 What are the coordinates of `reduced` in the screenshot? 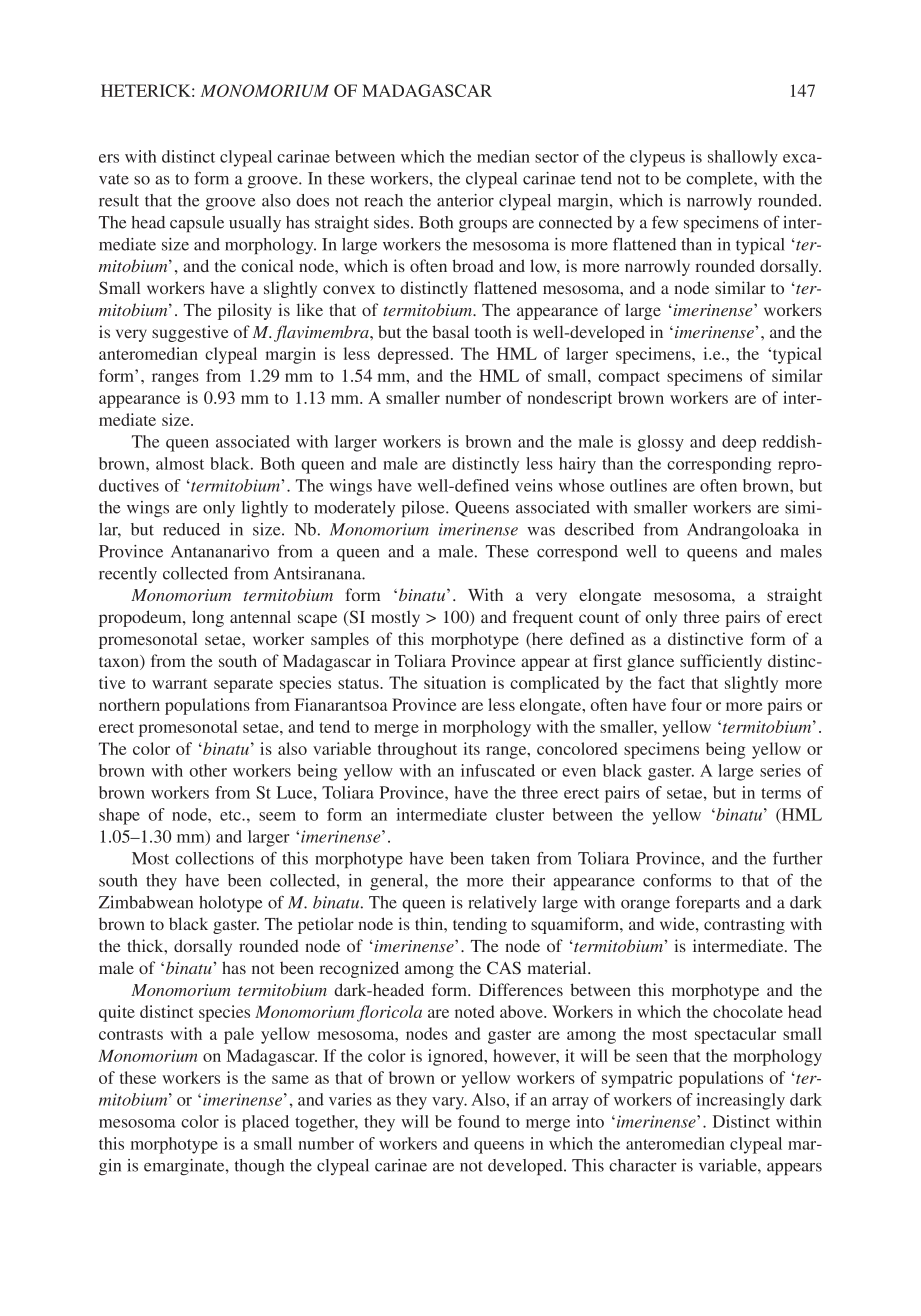 It's located at (191, 529).
